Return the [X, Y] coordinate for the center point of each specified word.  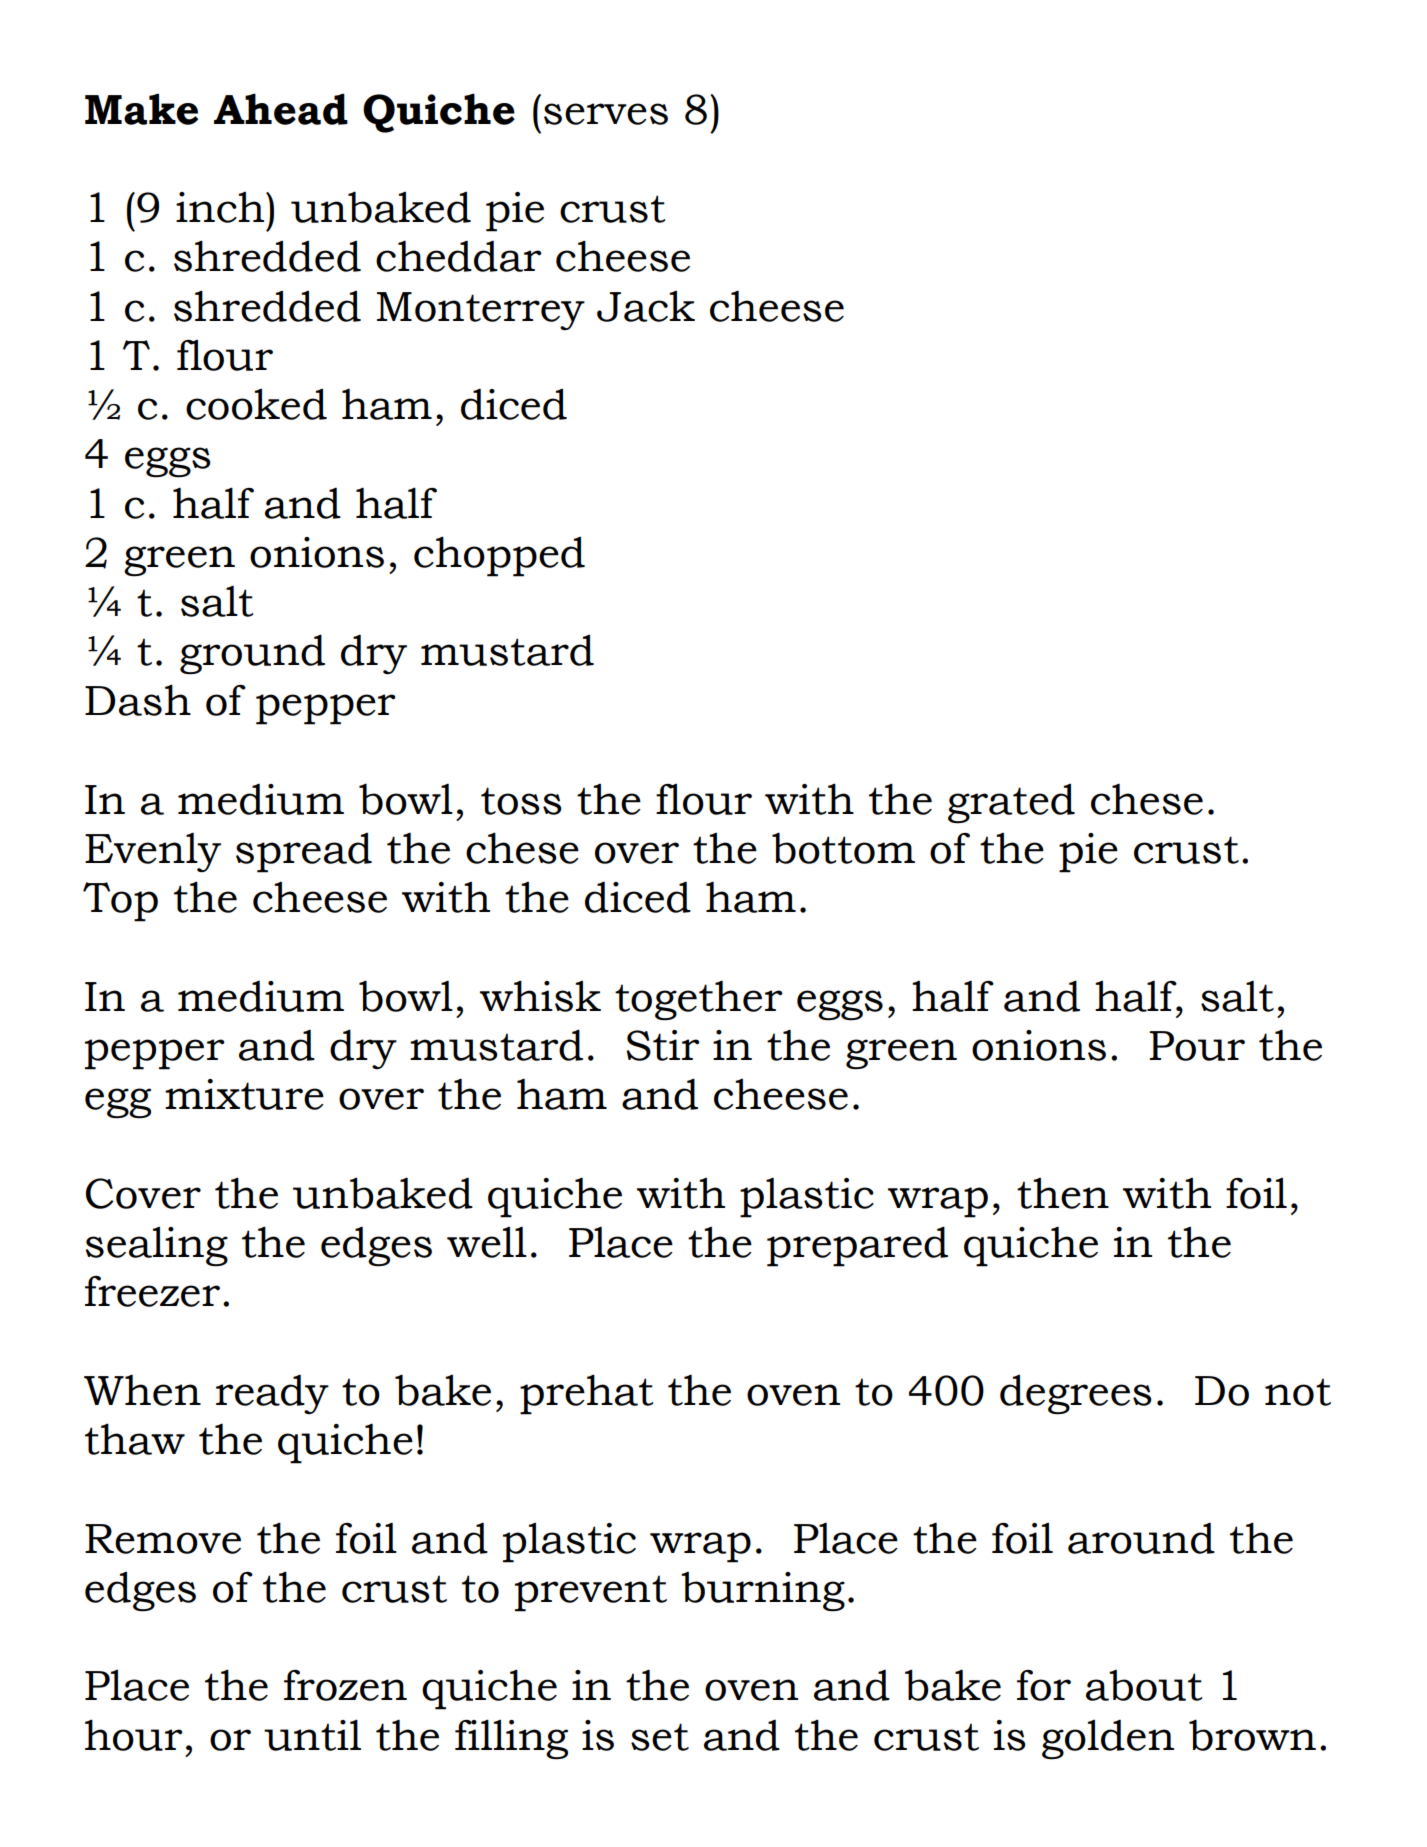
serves [606, 114]
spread [304, 853]
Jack [646, 306]
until [312, 1735]
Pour [1197, 1046]
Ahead [281, 109]
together [699, 1000]
